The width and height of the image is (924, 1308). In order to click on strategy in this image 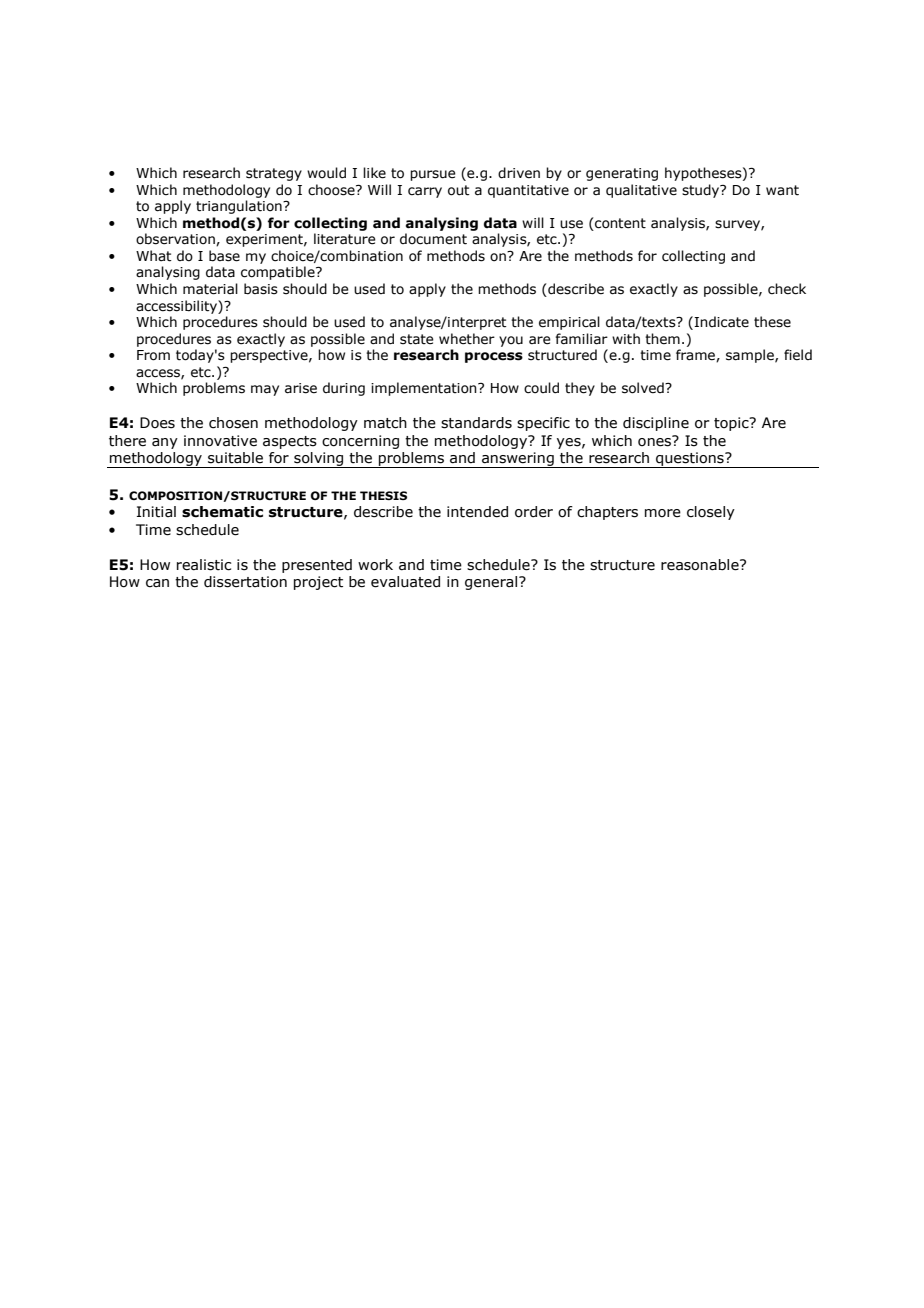, I will do `click(274, 174)`.
